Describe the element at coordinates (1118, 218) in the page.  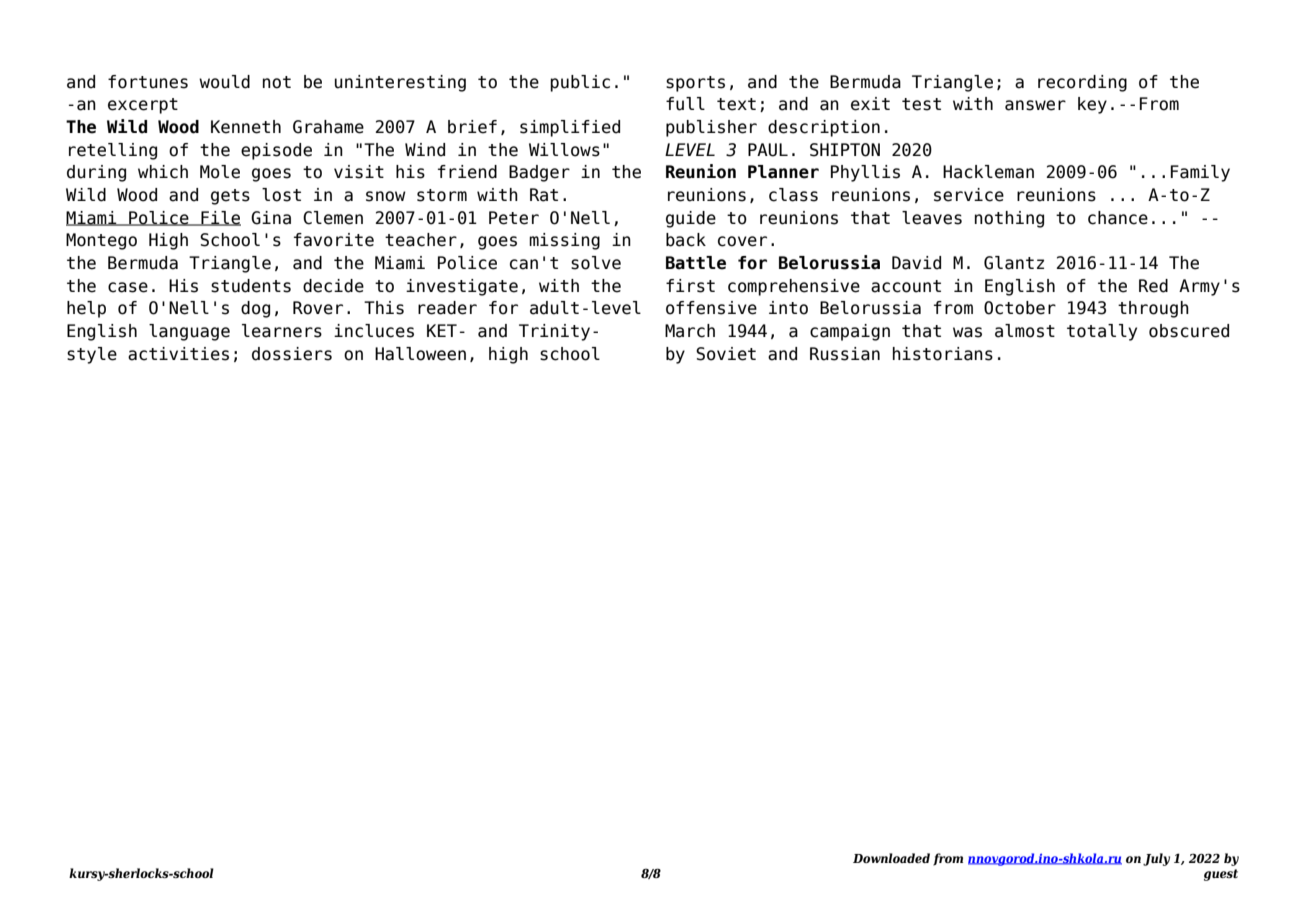
I see `chance` at that location.
